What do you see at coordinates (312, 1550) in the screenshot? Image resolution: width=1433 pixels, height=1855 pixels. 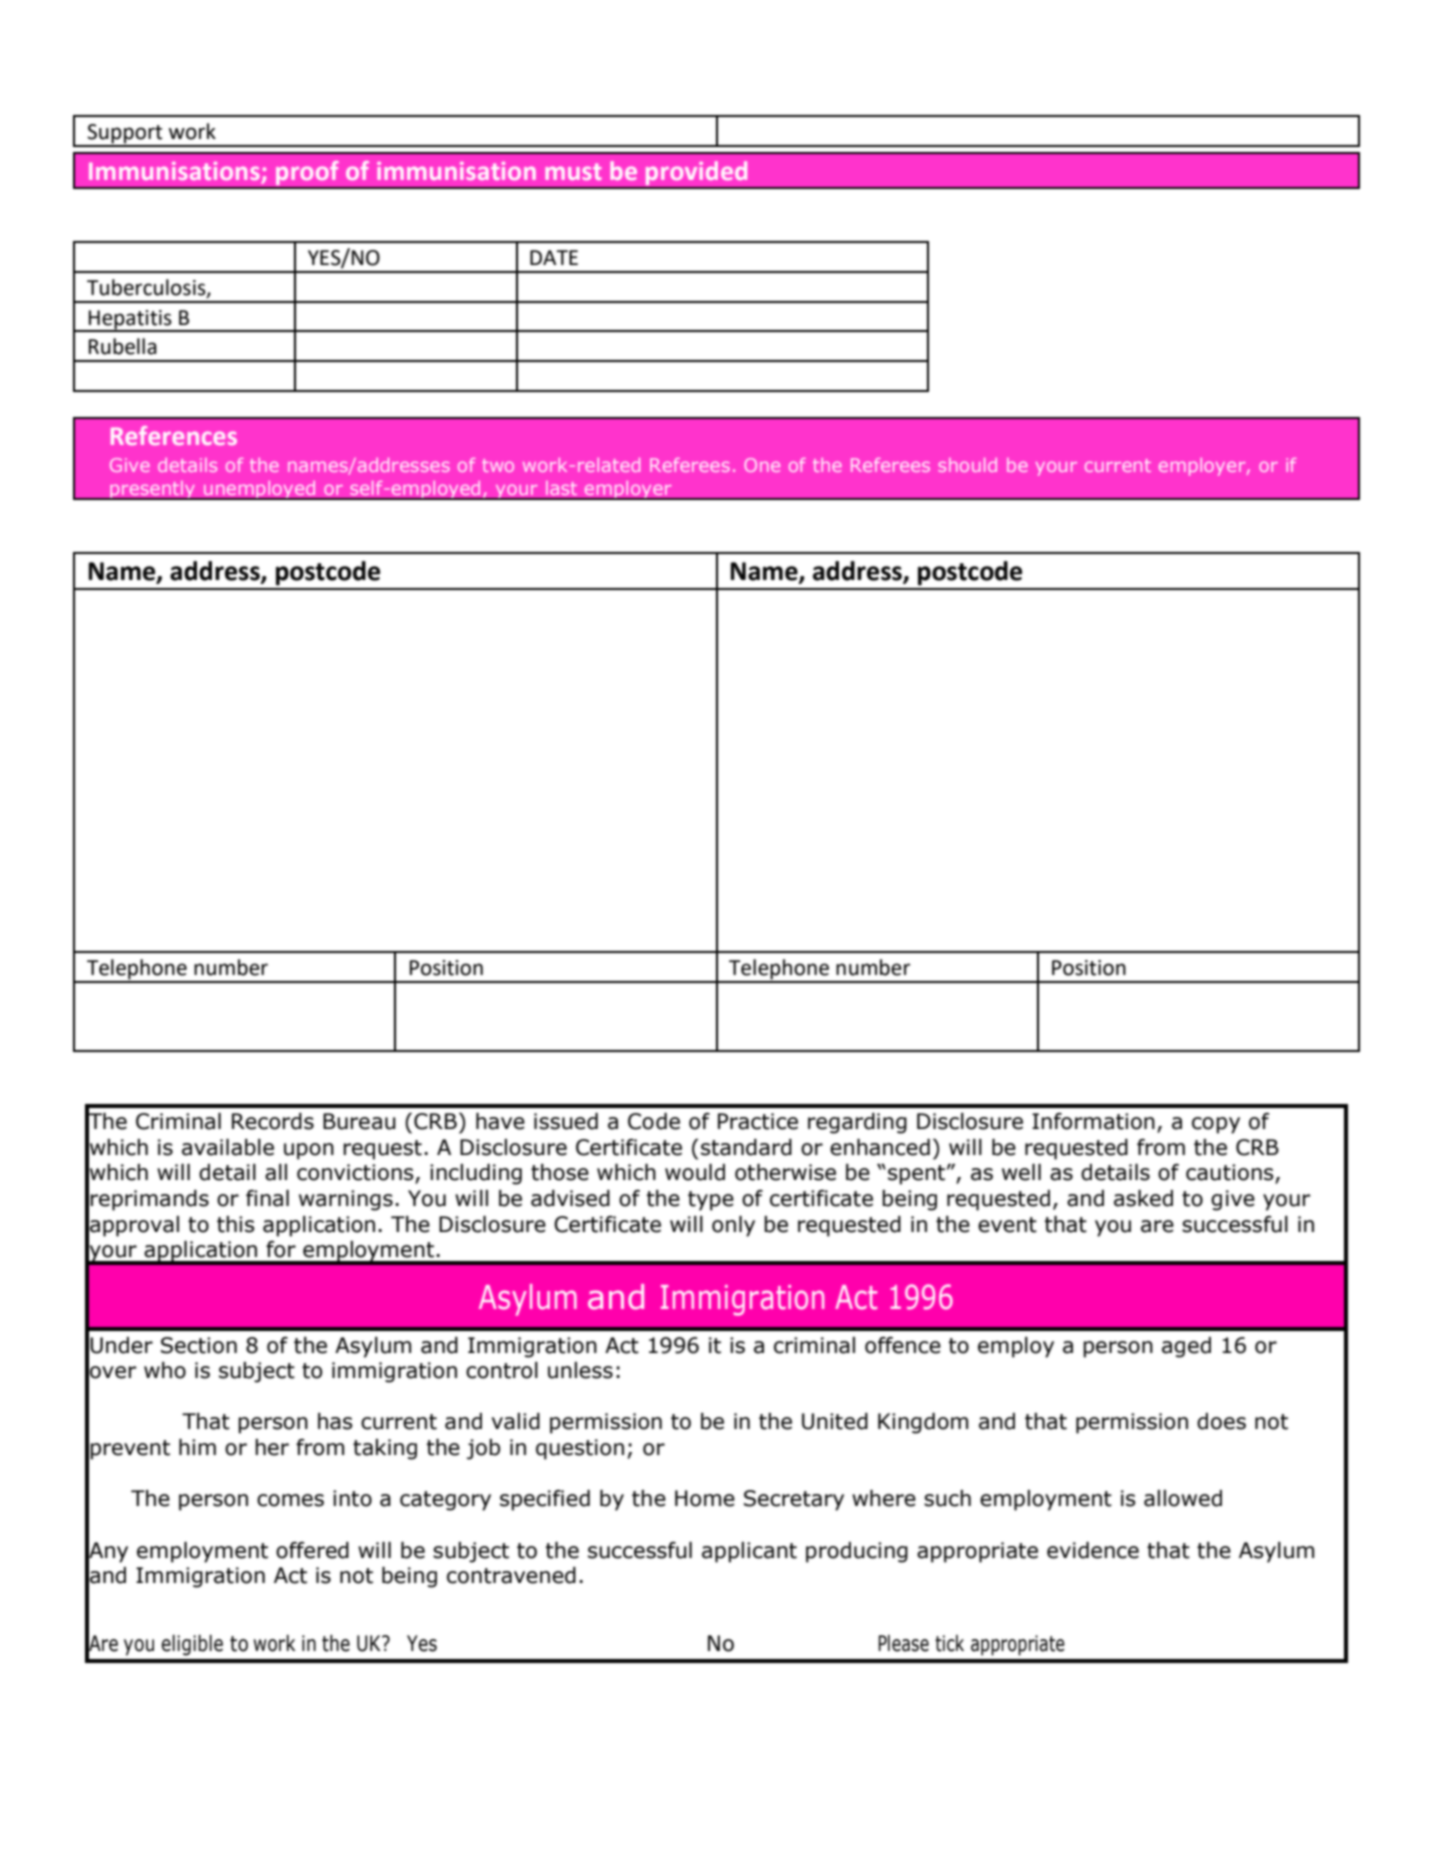 I see `offered` at bounding box center [312, 1550].
